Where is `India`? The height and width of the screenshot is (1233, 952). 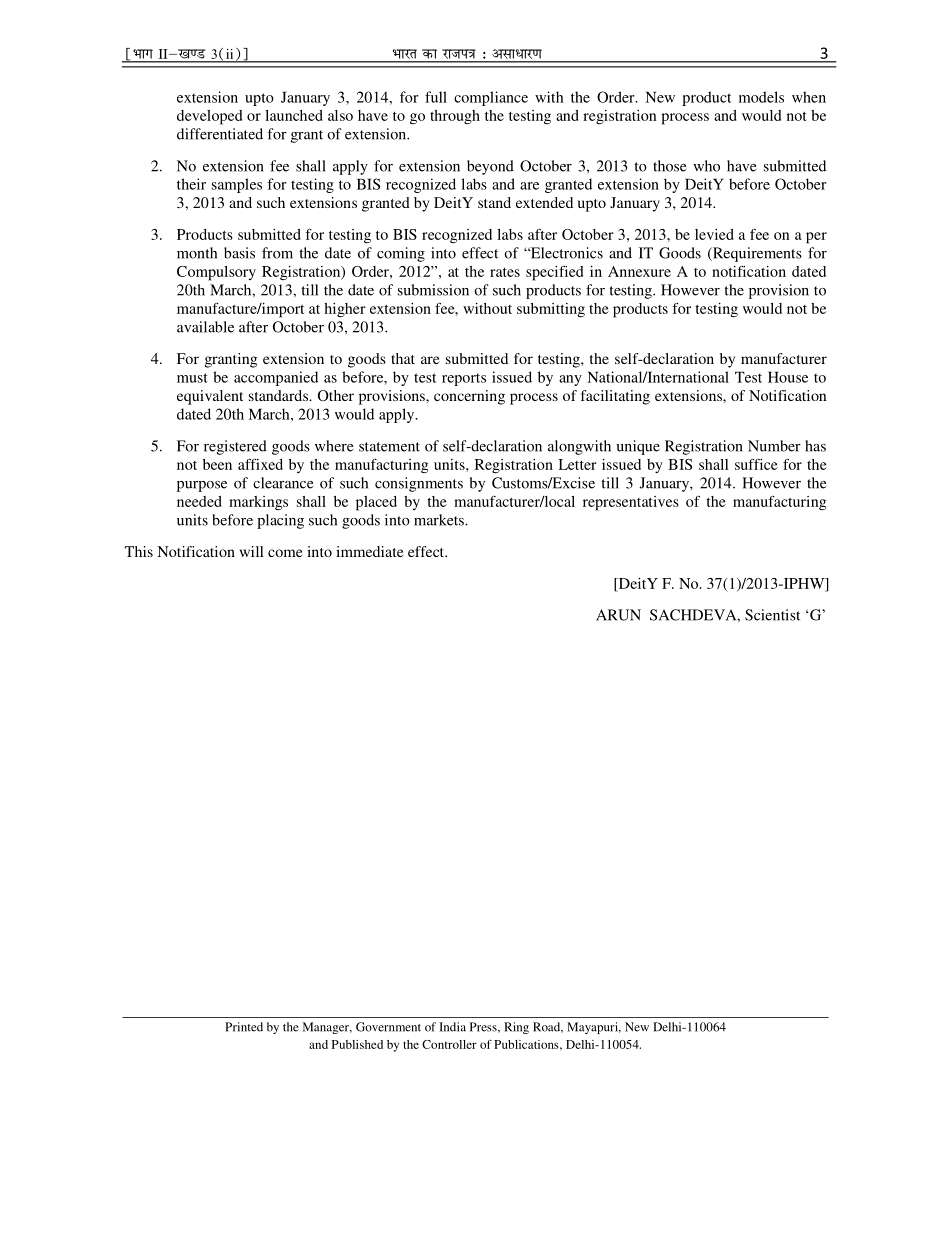 India is located at coordinates (452, 1027).
